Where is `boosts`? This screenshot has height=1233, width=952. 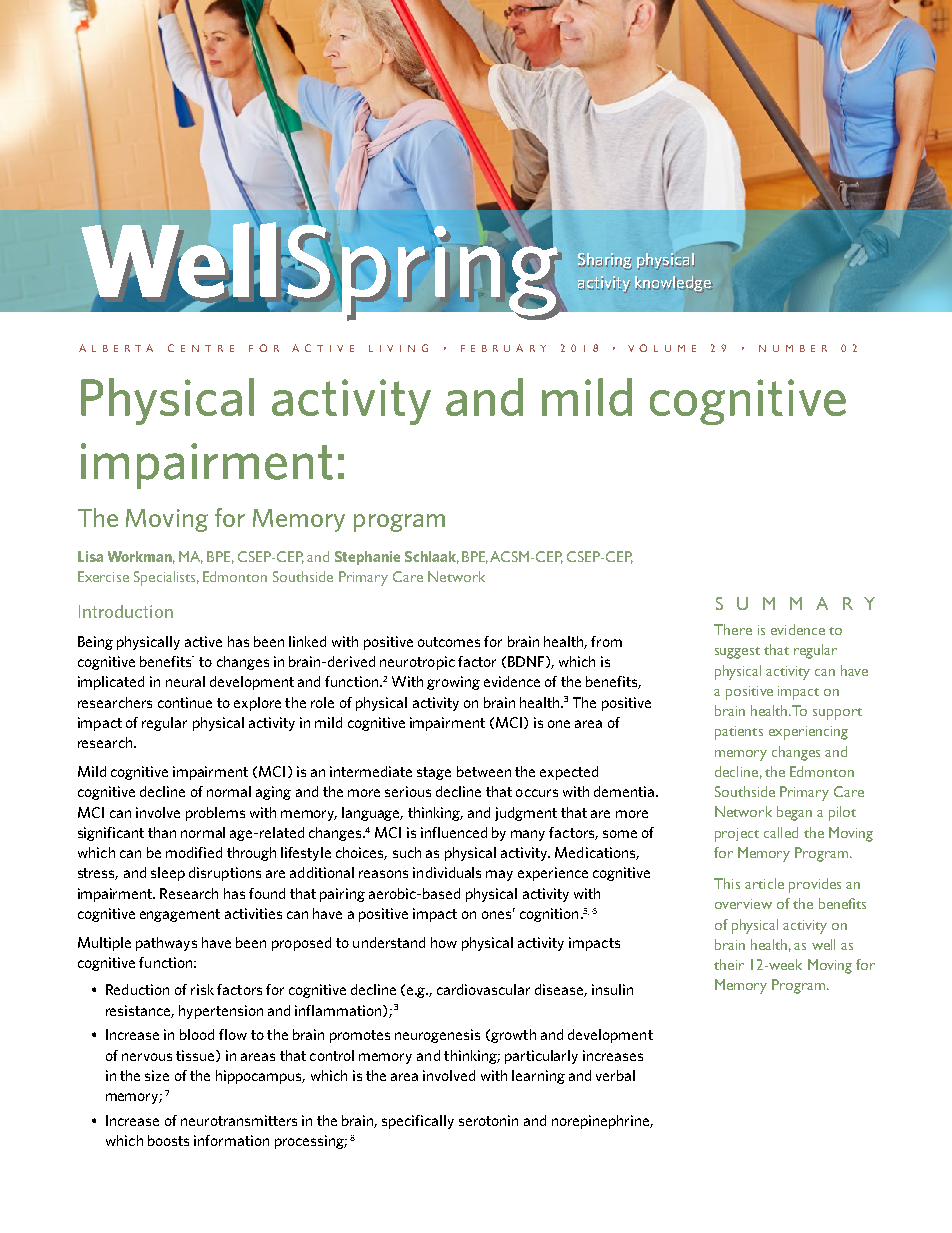 boosts is located at coordinates (168, 1140).
